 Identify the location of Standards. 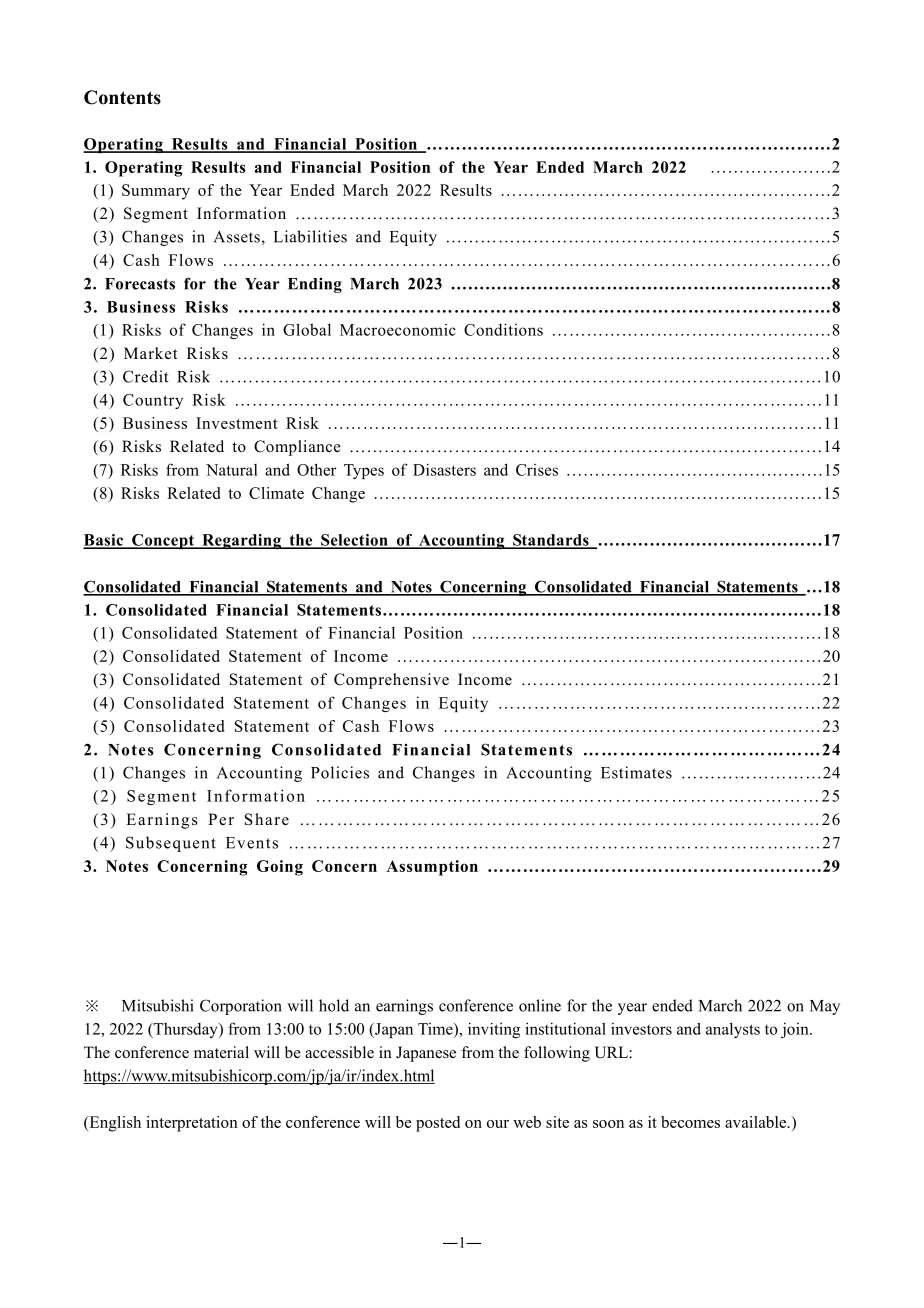
(551, 541).
